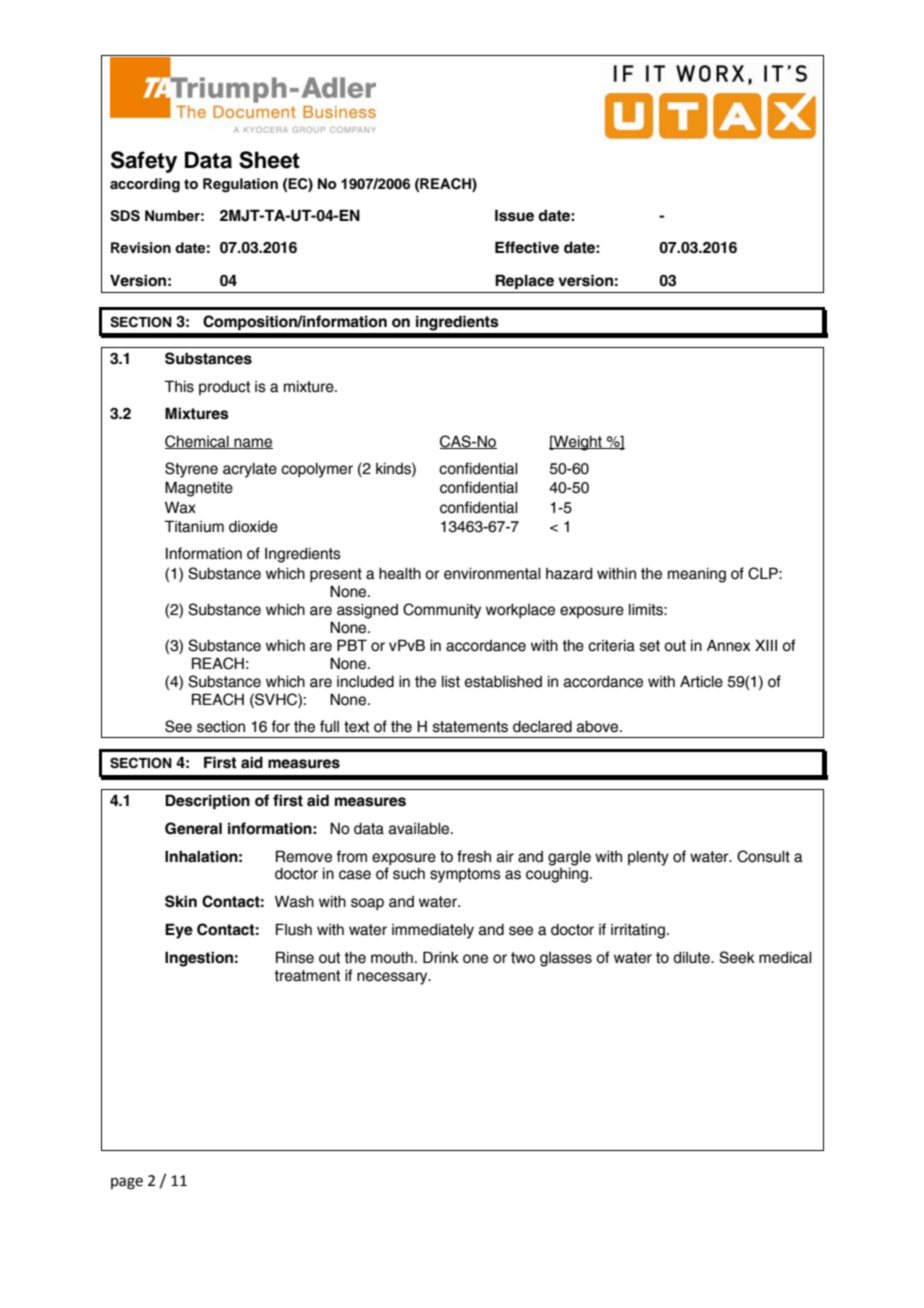  I want to click on Regulation, so click(240, 185).
